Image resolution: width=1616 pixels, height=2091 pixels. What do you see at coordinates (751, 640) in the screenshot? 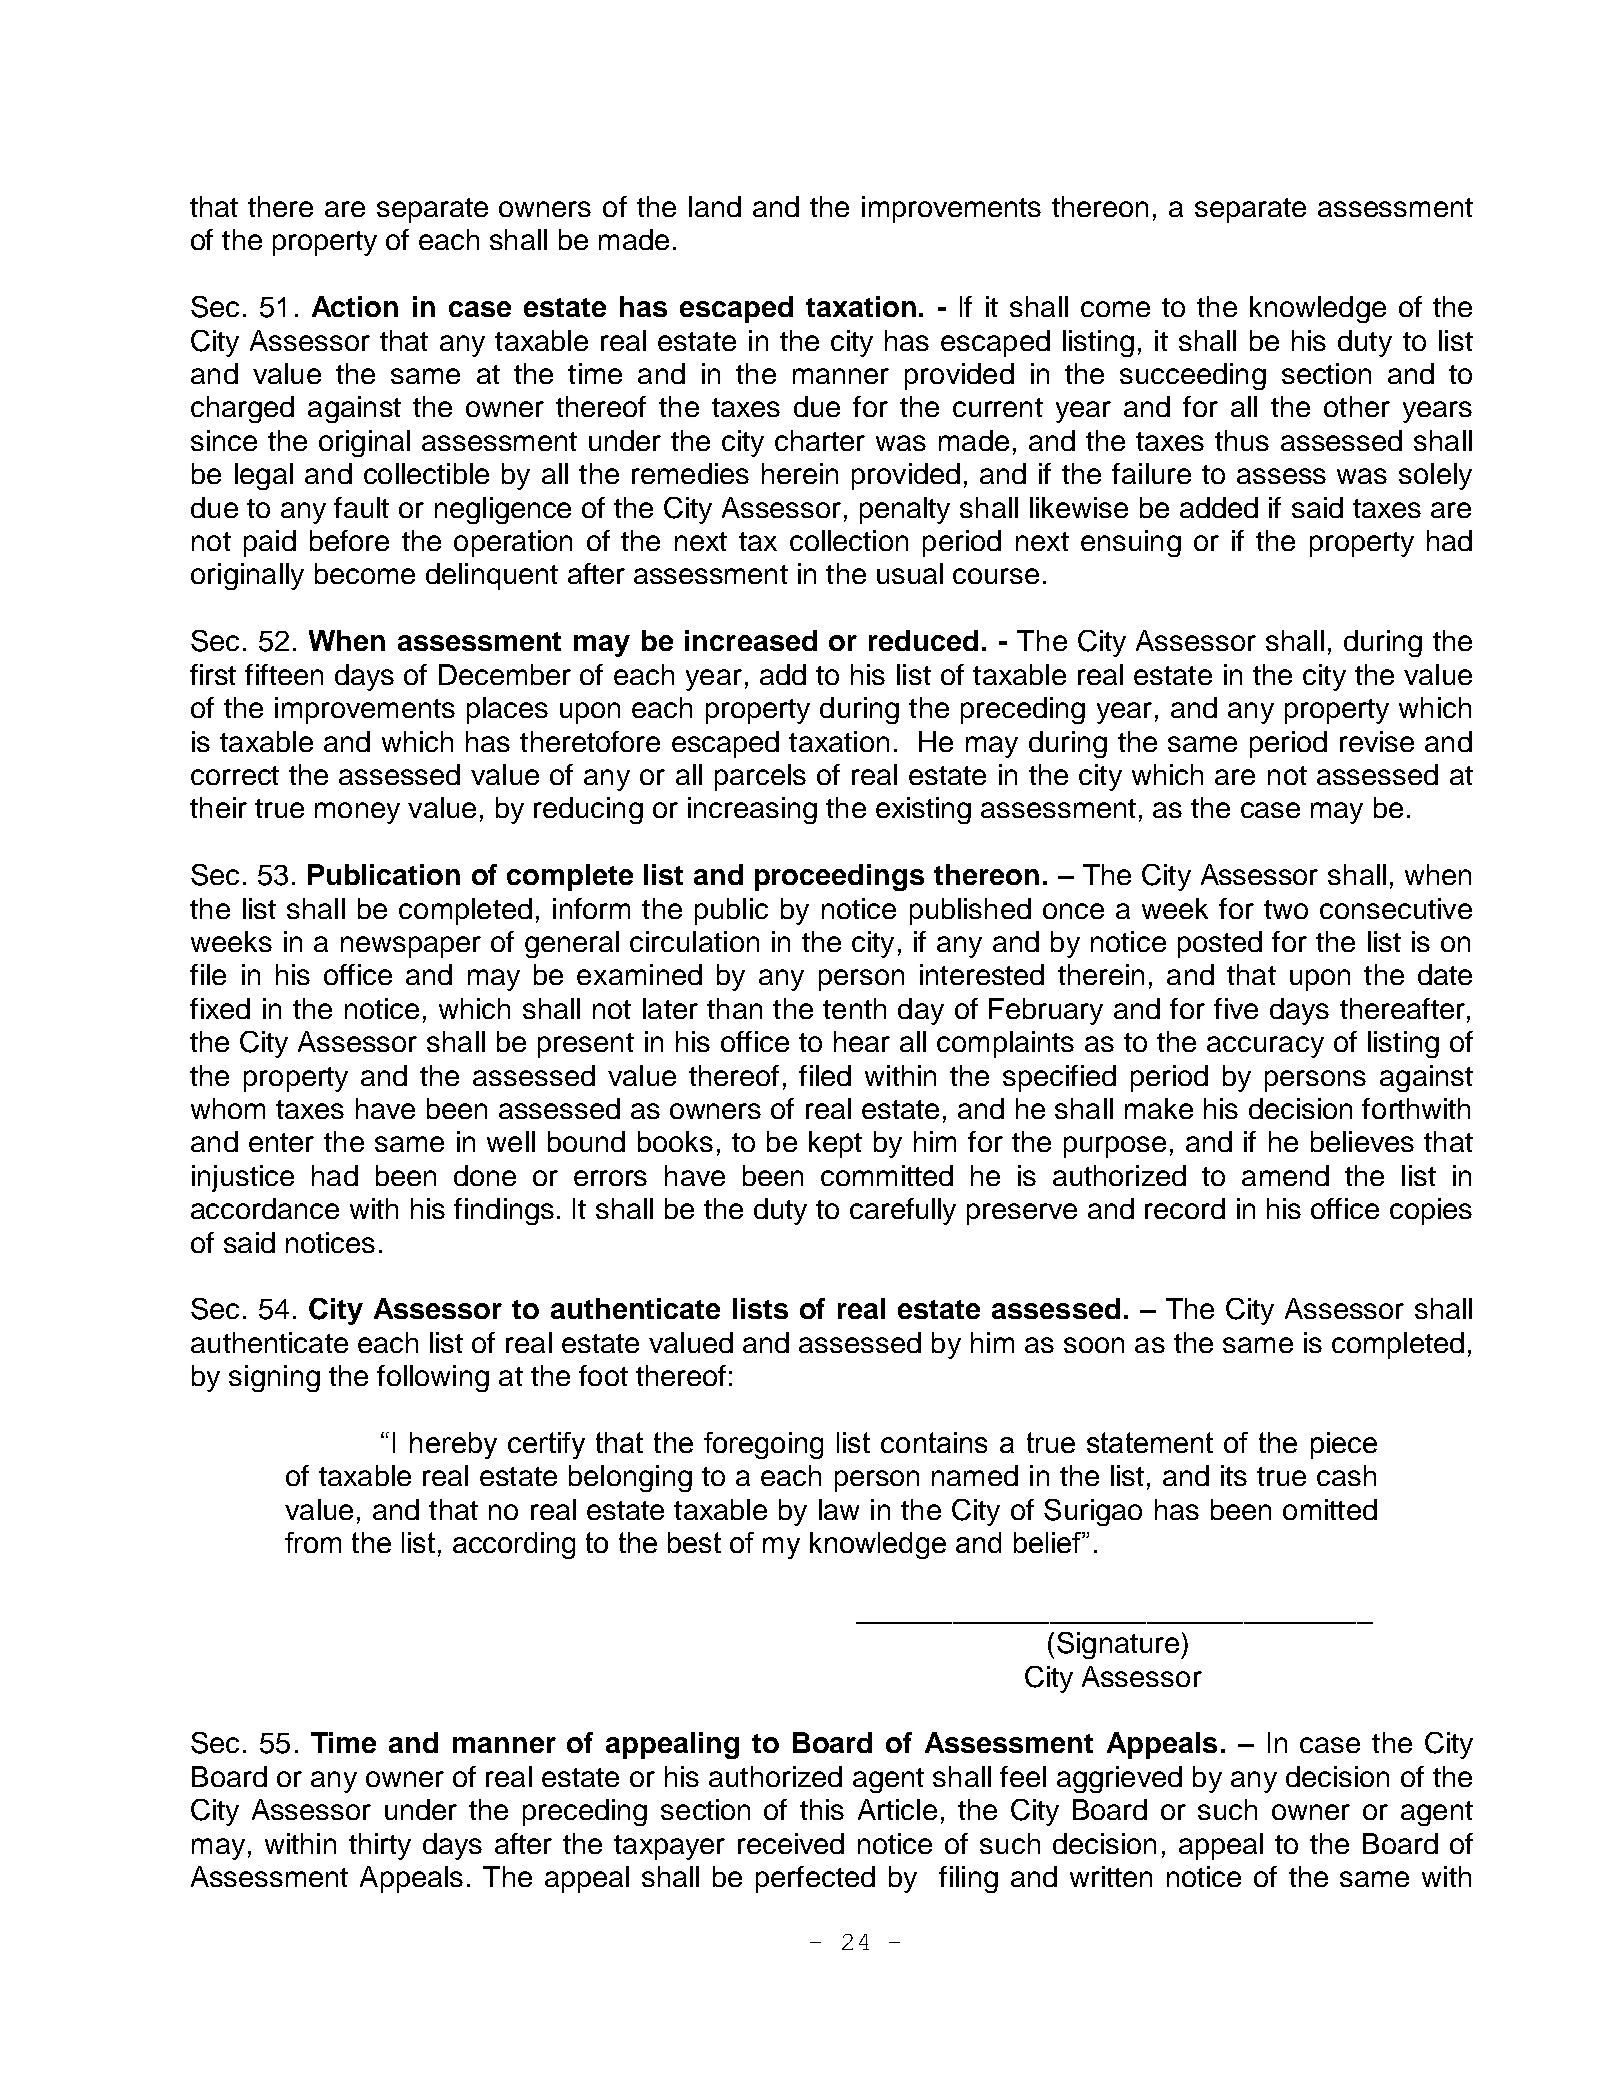
I see `increased` at bounding box center [751, 640].
